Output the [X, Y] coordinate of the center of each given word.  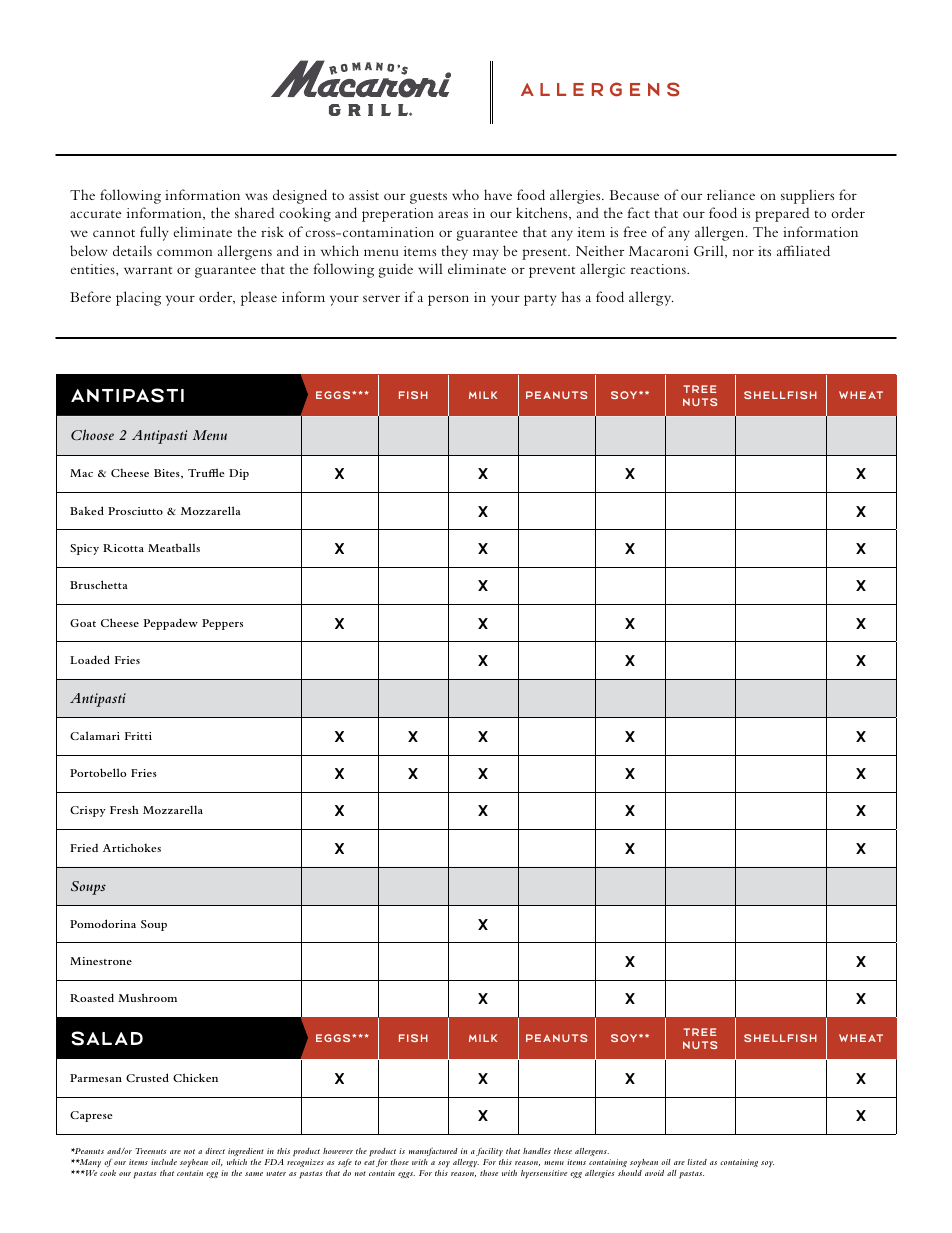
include [164, 1162]
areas [453, 214]
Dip [239, 474]
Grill [710, 251]
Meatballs [174, 547]
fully [154, 233]
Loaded [90, 659]
